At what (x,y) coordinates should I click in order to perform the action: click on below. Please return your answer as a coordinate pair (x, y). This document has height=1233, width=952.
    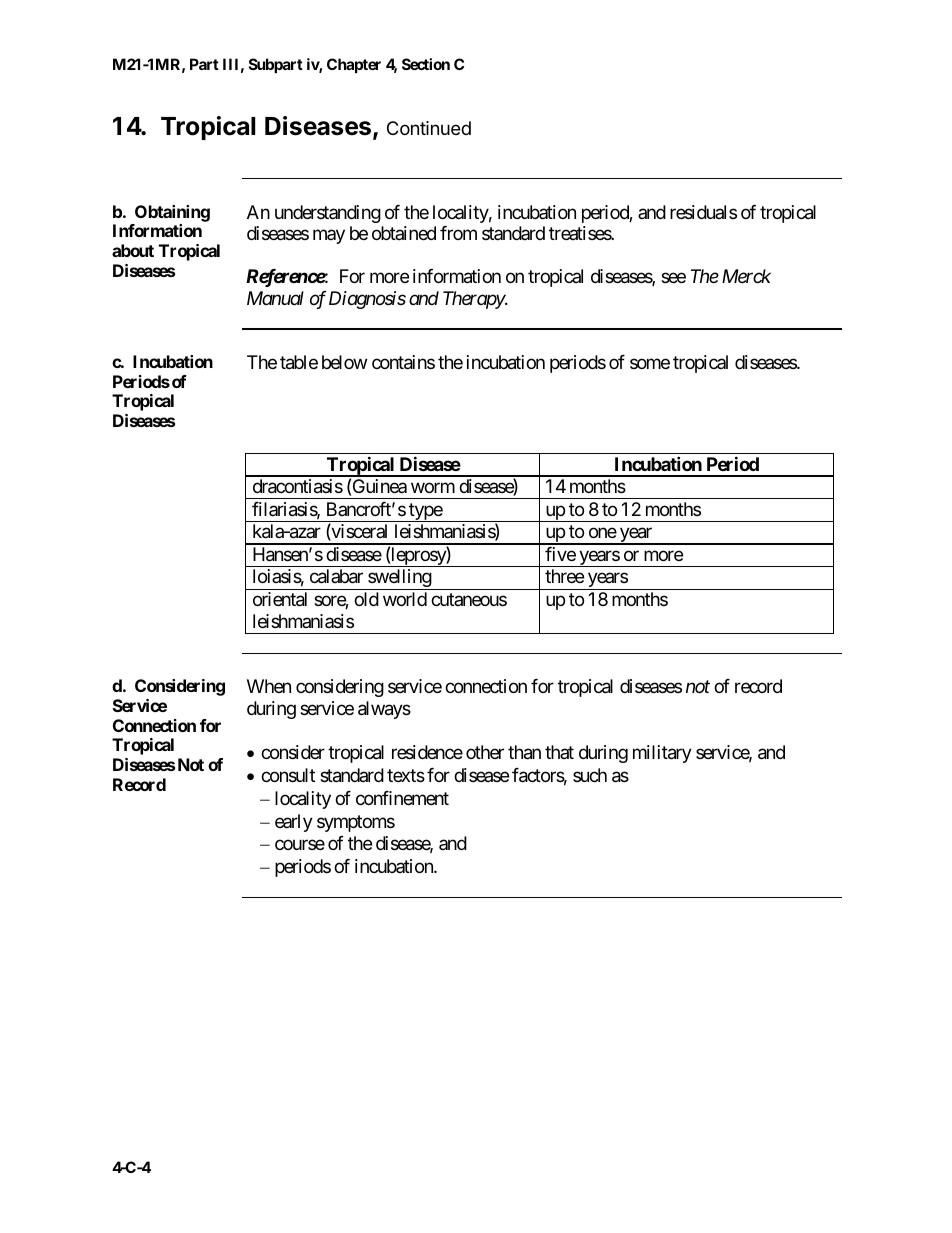
    Looking at the image, I should click on (344, 362).
